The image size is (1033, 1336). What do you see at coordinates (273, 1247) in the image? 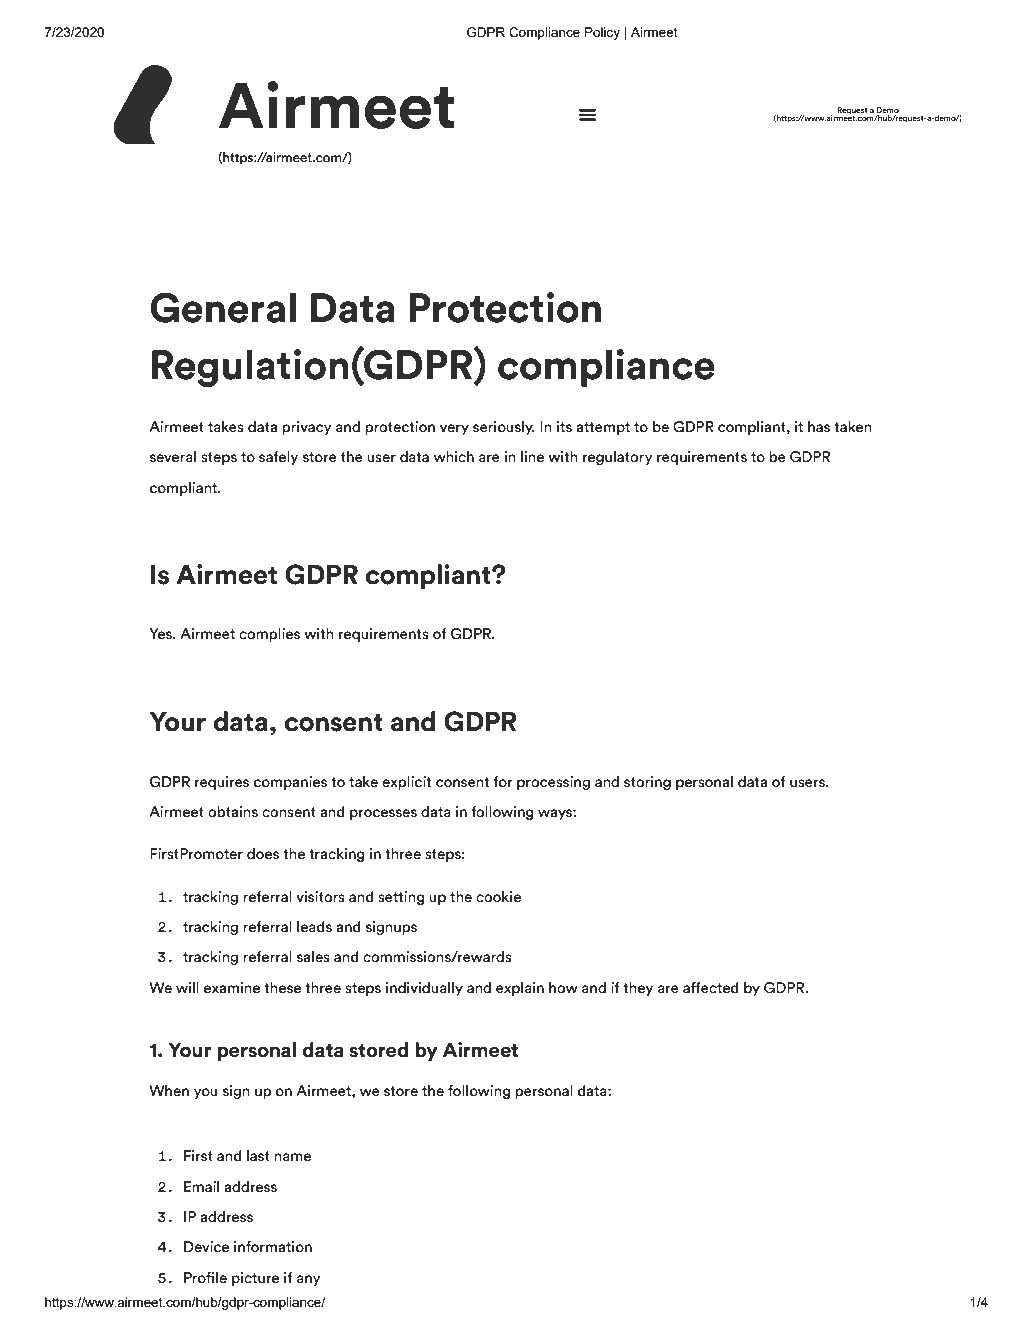
I see `information` at bounding box center [273, 1247].
